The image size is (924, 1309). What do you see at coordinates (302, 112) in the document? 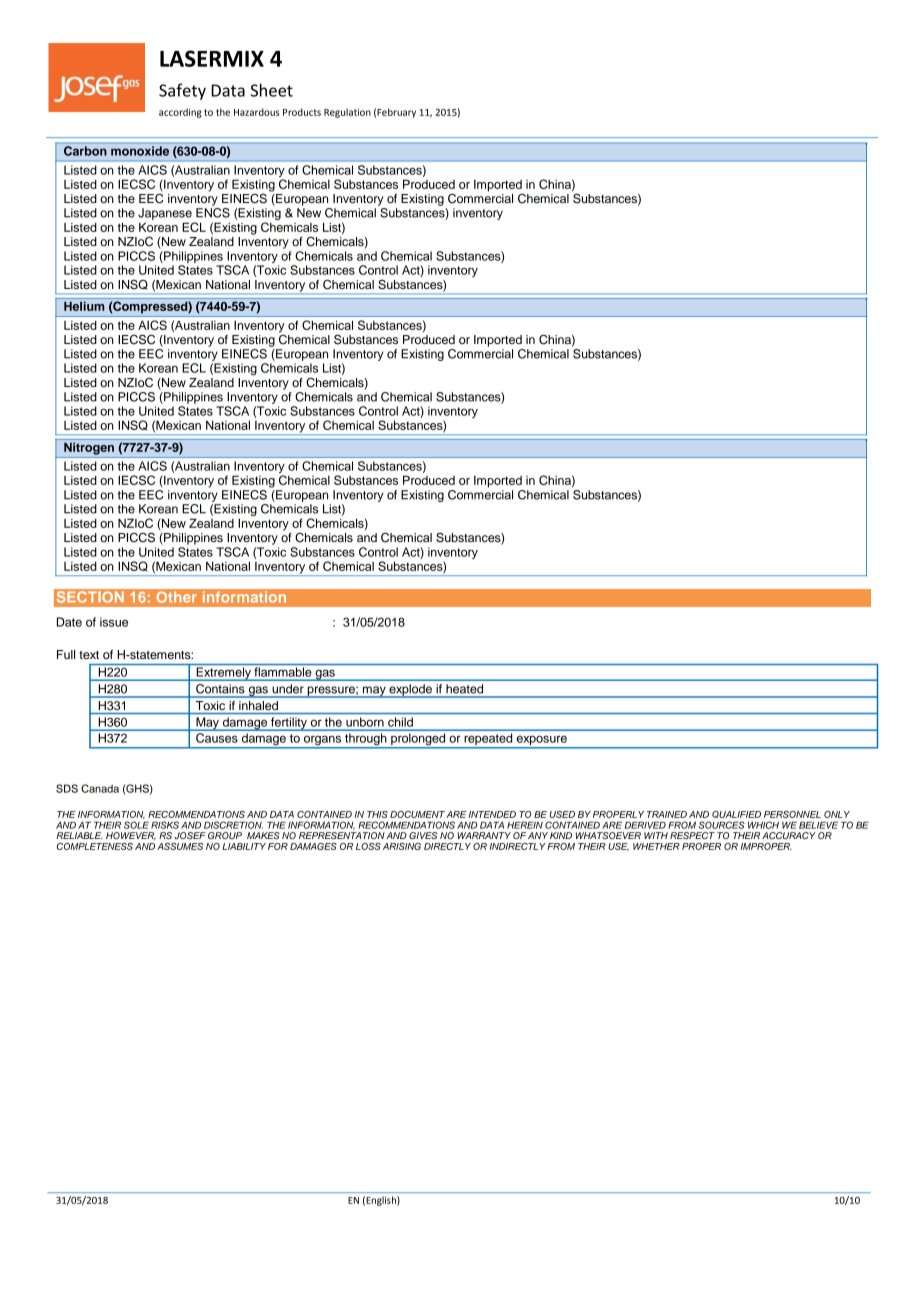
I see `Products` at bounding box center [302, 112].
